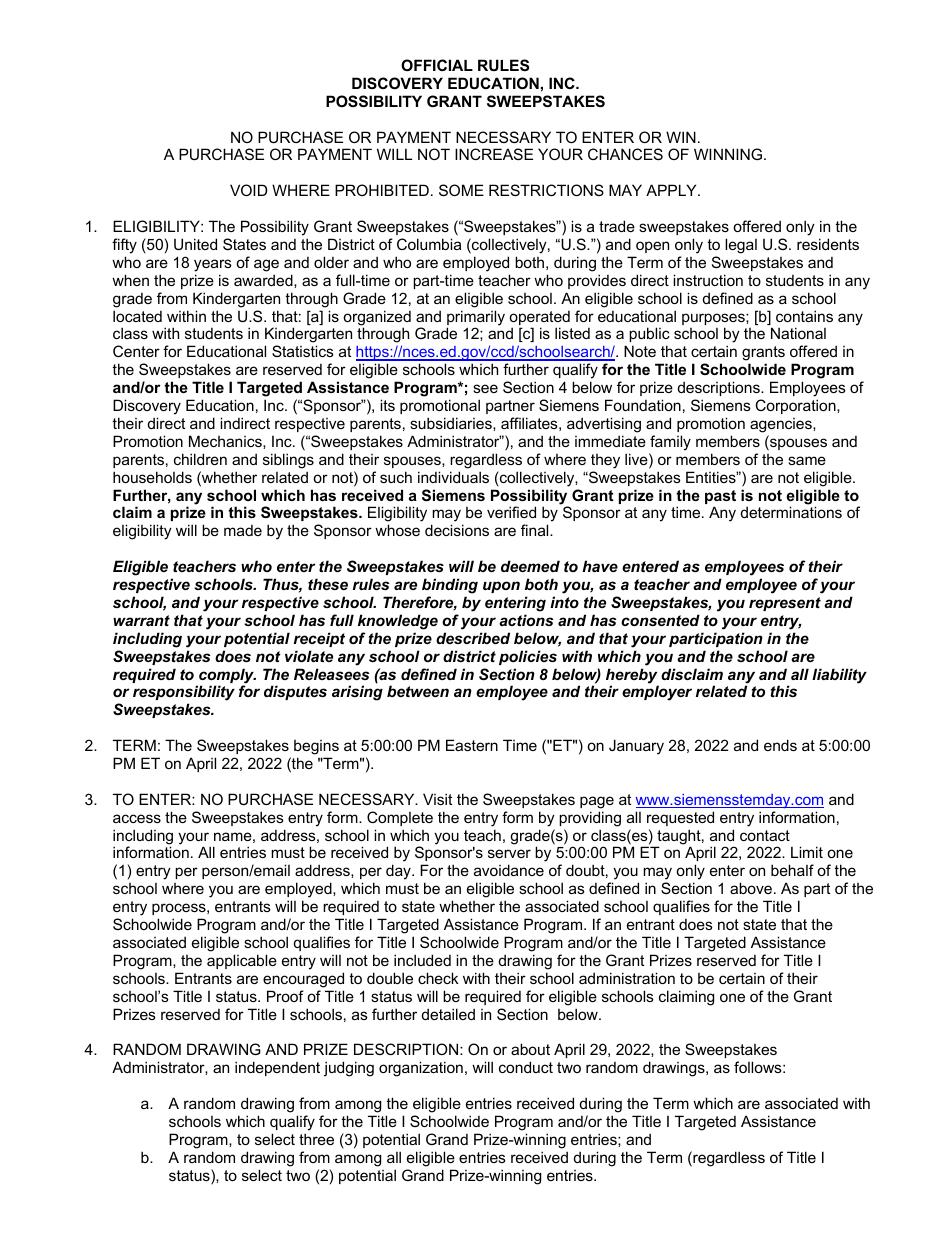  Describe the element at coordinates (437, 65) in the document. I see `OFFICIAL` at that location.
